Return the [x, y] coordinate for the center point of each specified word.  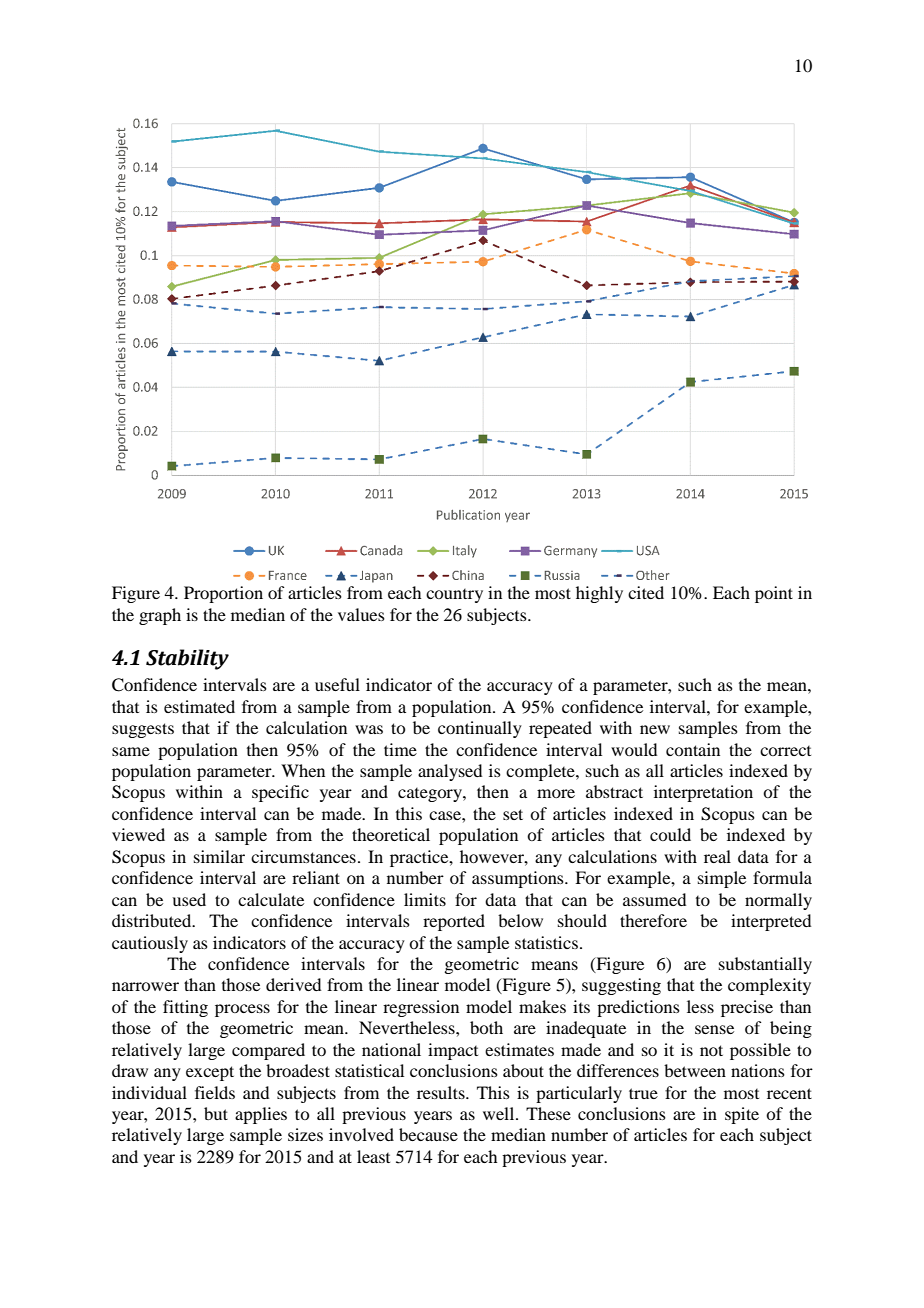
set [513, 814]
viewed [138, 834]
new [655, 729]
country [454, 596]
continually [480, 729]
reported [454, 922]
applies [261, 1115]
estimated [199, 706]
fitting [185, 1008]
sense [714, 1029]
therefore [653, 920]
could [670, 834]
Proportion [223, 594]
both [486, 1027]
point [774, 594]
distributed [153, 920]
